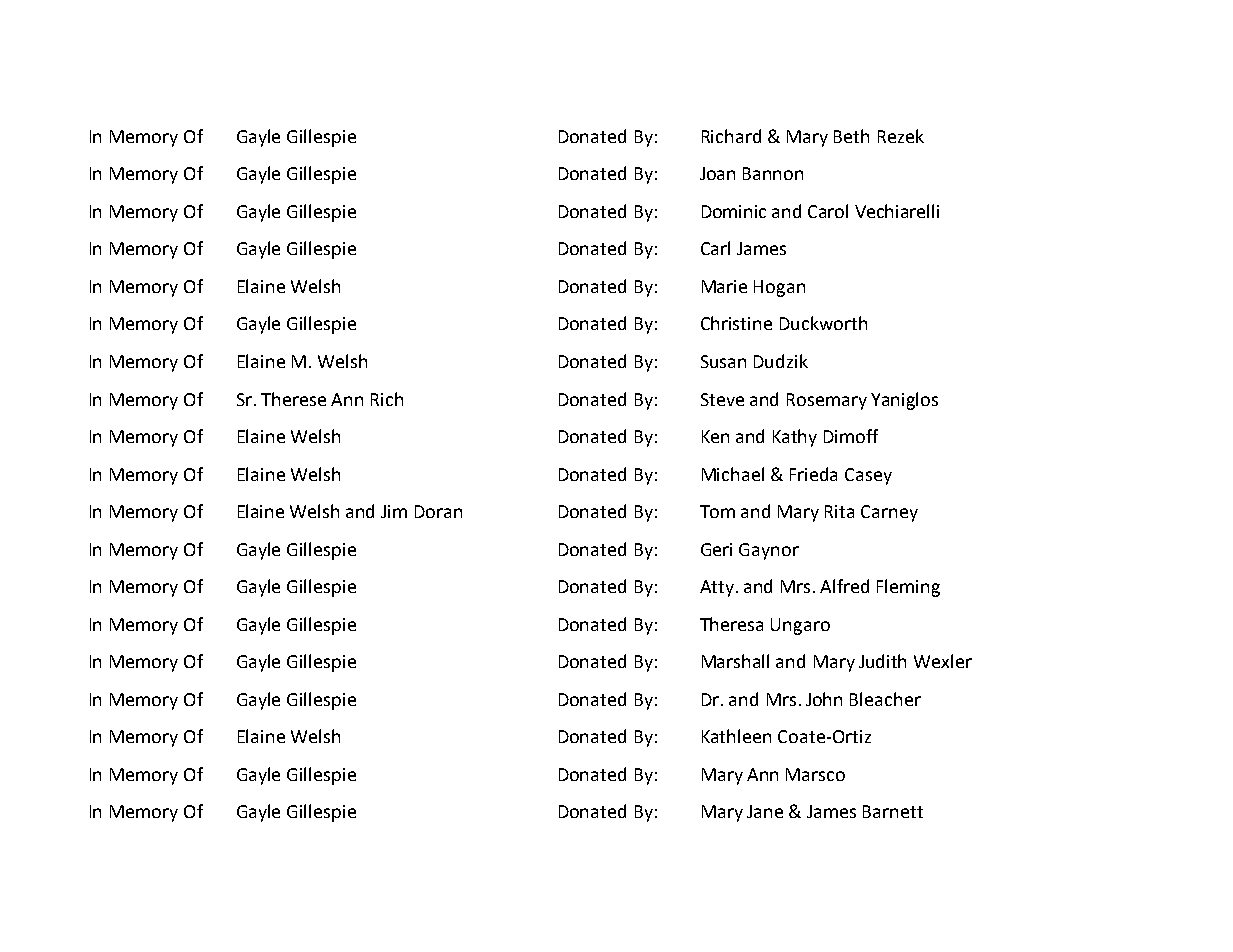 This screenshot has height=952, width=1233. Describe the element at coordinates (394, 511) in the screenshot. I see `Jim` at that location.
